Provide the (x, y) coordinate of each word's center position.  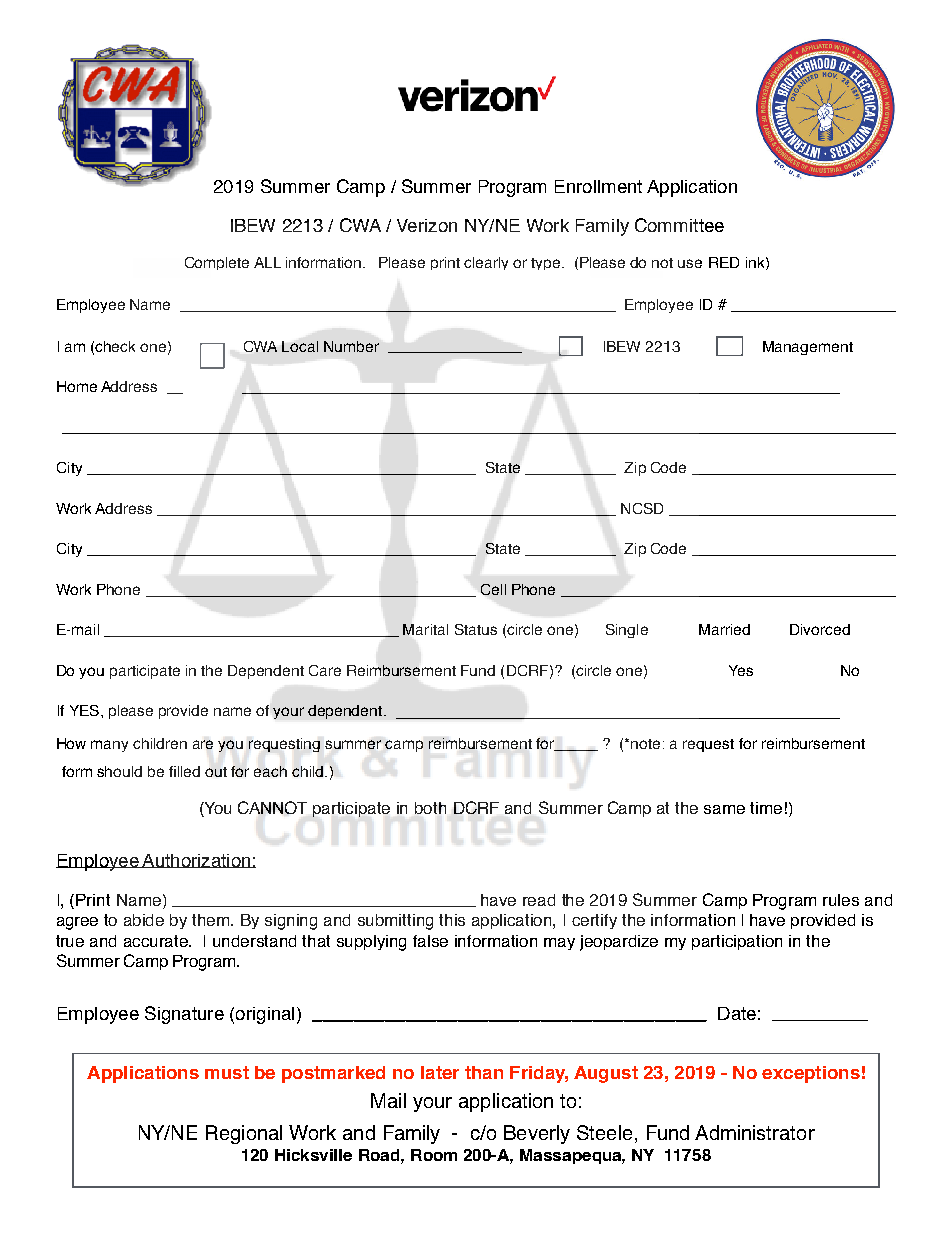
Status (476, 629)
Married (724, 629)
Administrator (755, 1132)
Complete (217, 263)
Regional (244, 1134)
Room (434, 1155)
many (109, 746)
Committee (679, 225)
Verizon (427, 225)
